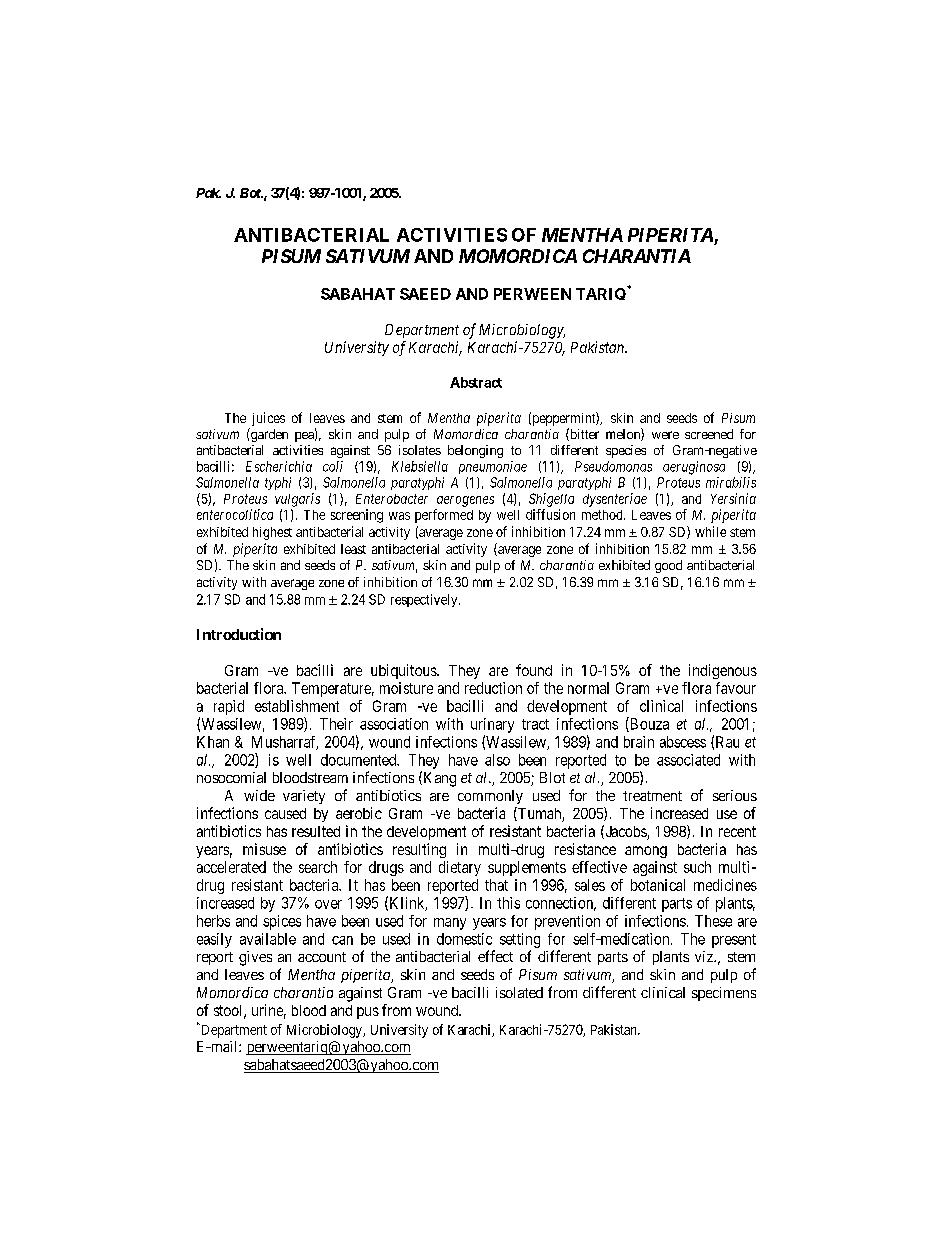 This screenshot has width=952, height=1233. Describe the element at coordinates (475, 451) in the screenshot. I see `belonging` at that location.
